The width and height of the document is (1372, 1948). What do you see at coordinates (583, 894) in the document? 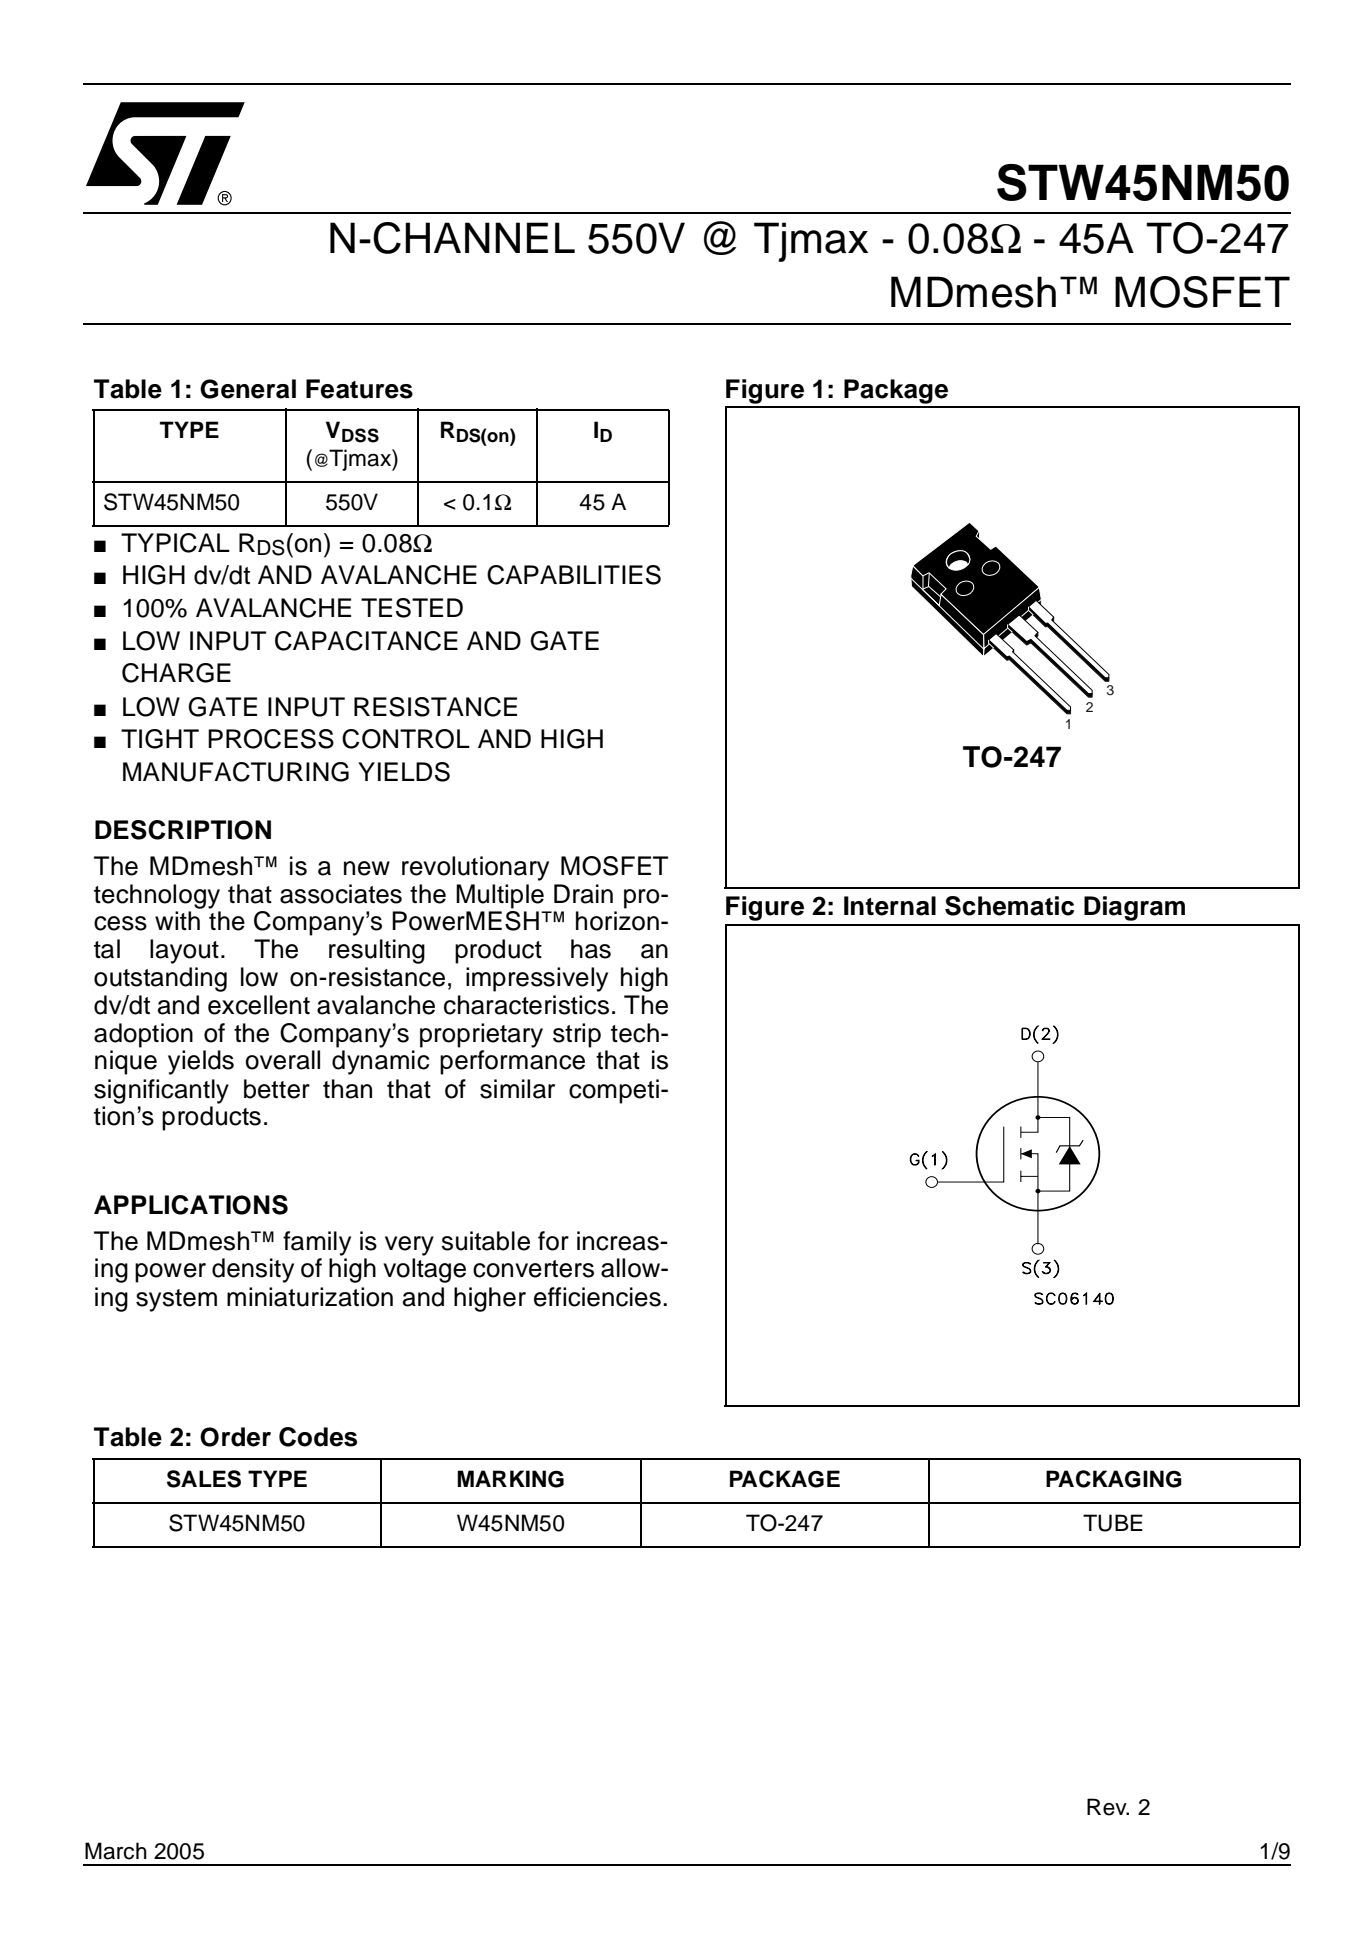
I see `Drain` at bounding box center [583, 894].
